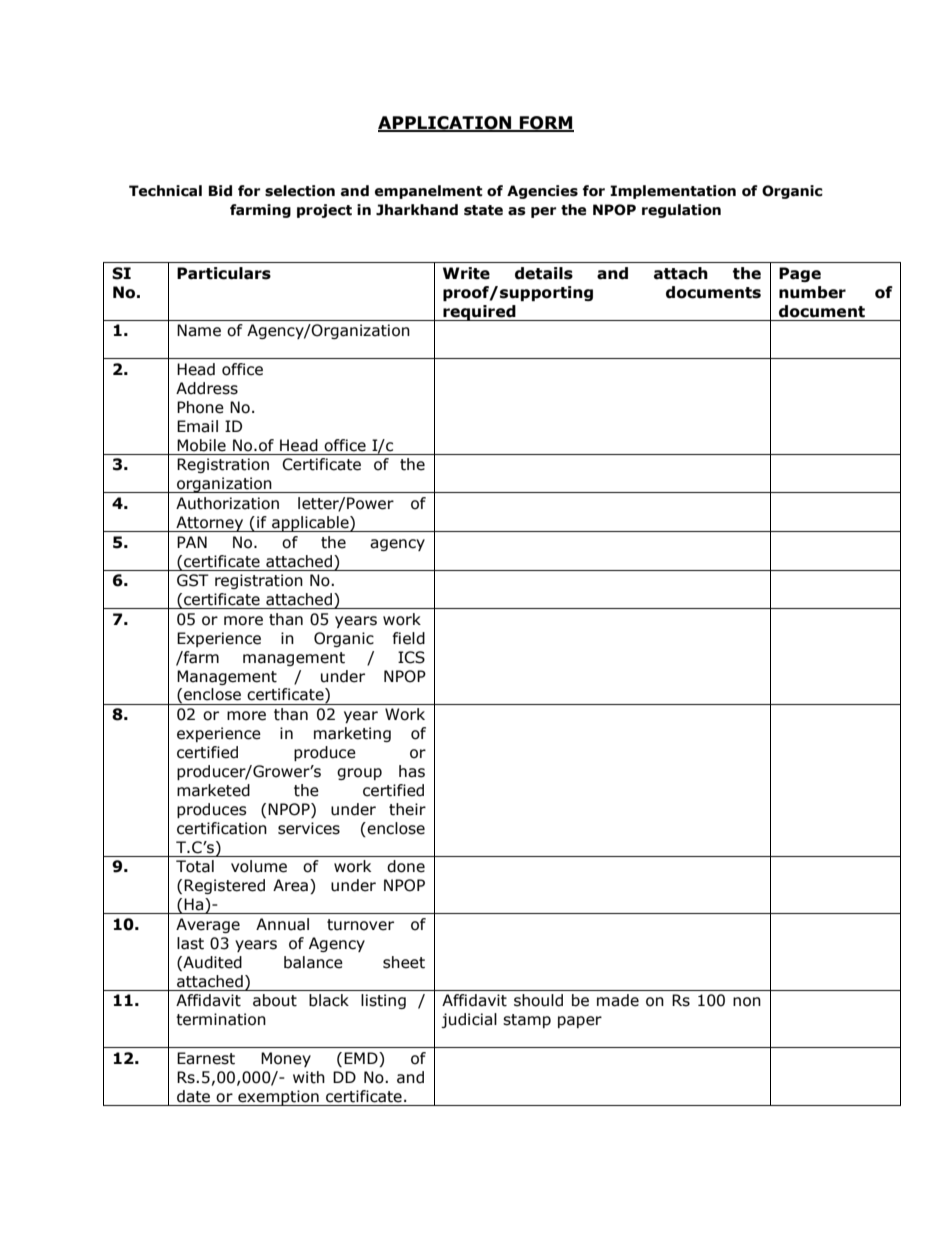 The width and height of the screenshot is (952, 1233). What do you see at coordinates (412, 771) in the screenshot?
I see `has` at bounding box center [412, 771].
